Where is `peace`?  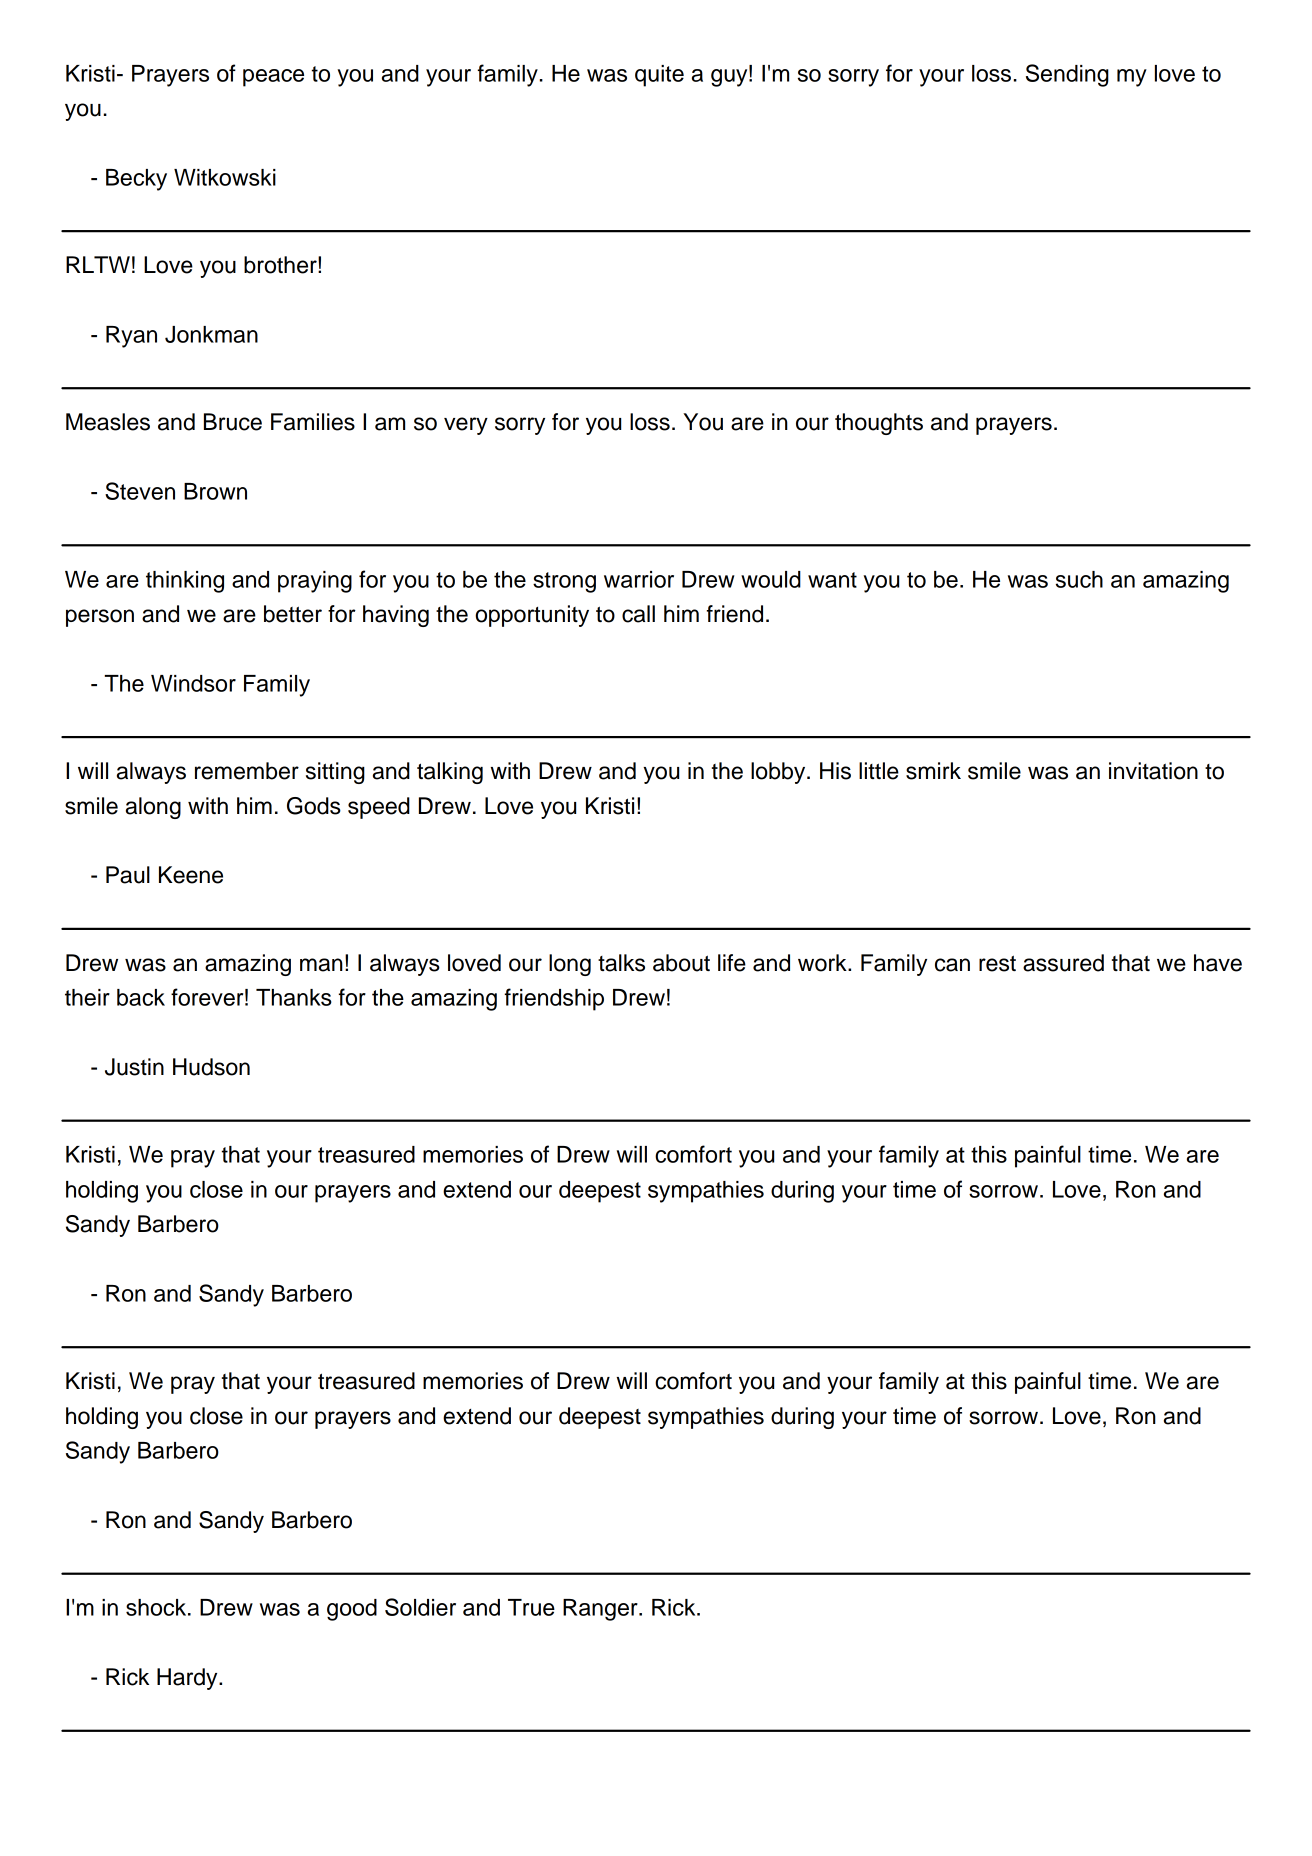
peace is located at coordinates (273, 78).
